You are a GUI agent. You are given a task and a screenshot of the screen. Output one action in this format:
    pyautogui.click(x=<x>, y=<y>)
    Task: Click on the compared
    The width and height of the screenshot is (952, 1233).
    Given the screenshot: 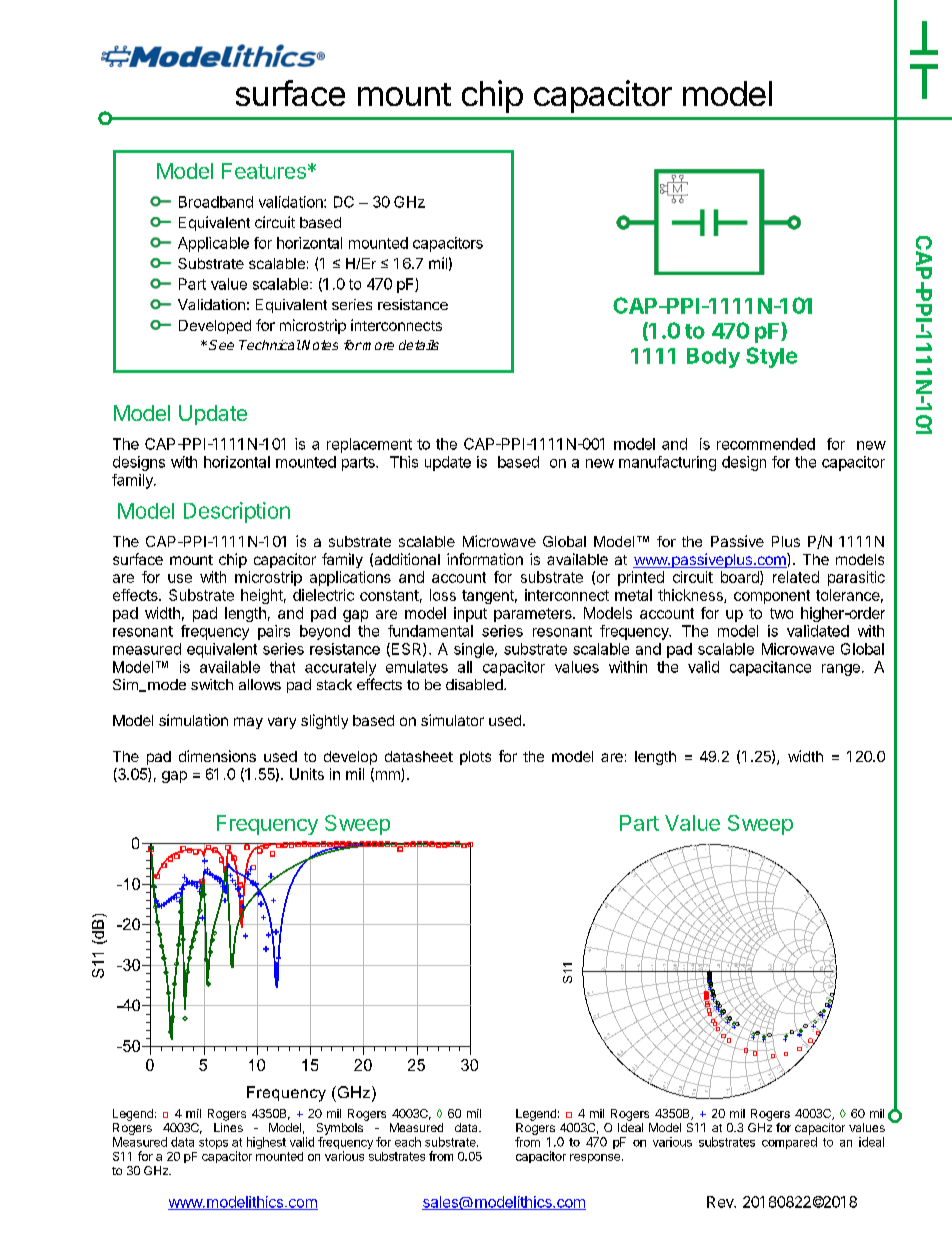 What is the action you would take?
    pyautogui.click(x=789, y=1143)
